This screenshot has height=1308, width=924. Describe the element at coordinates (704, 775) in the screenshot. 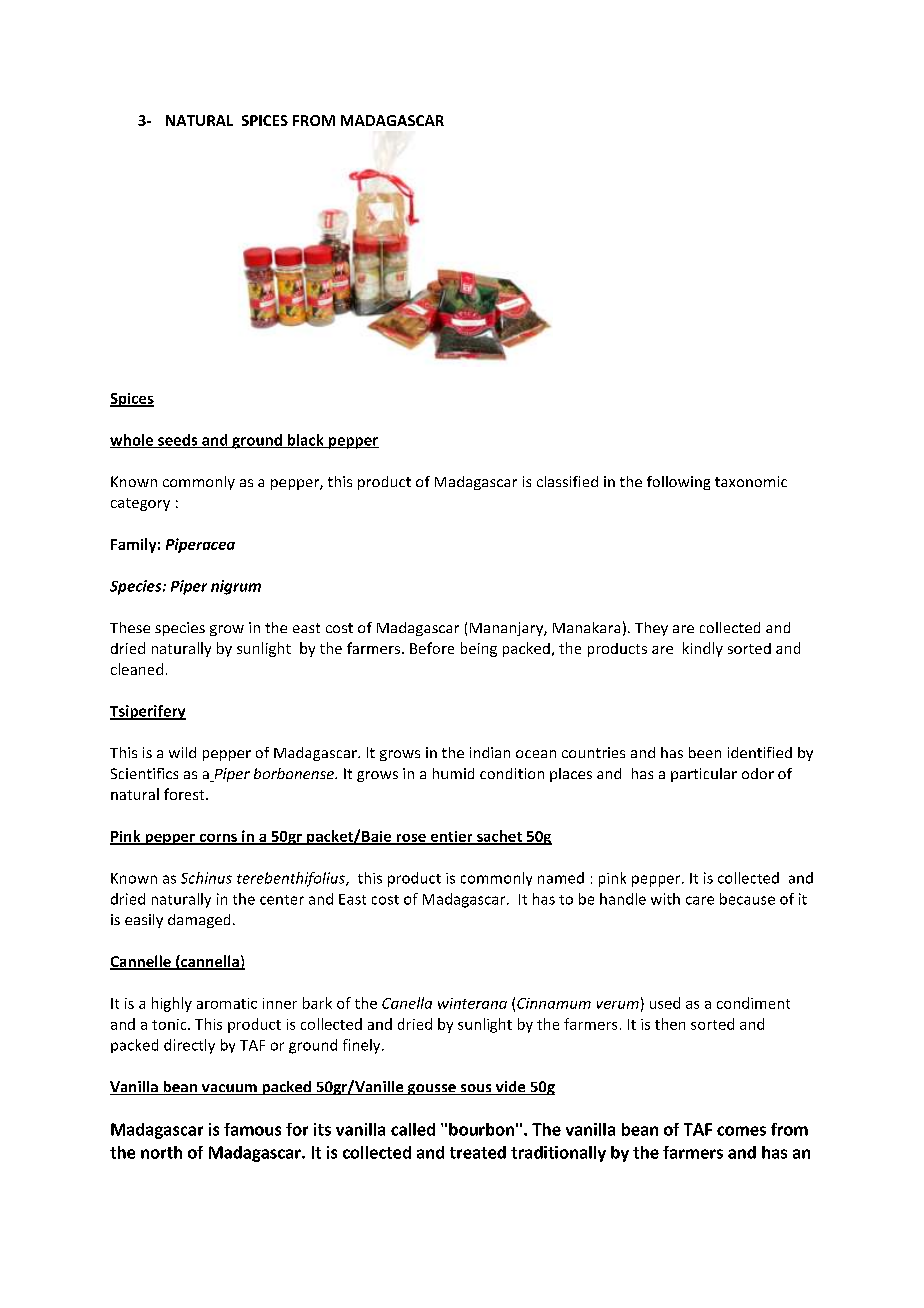

I see `particular` at that location.
